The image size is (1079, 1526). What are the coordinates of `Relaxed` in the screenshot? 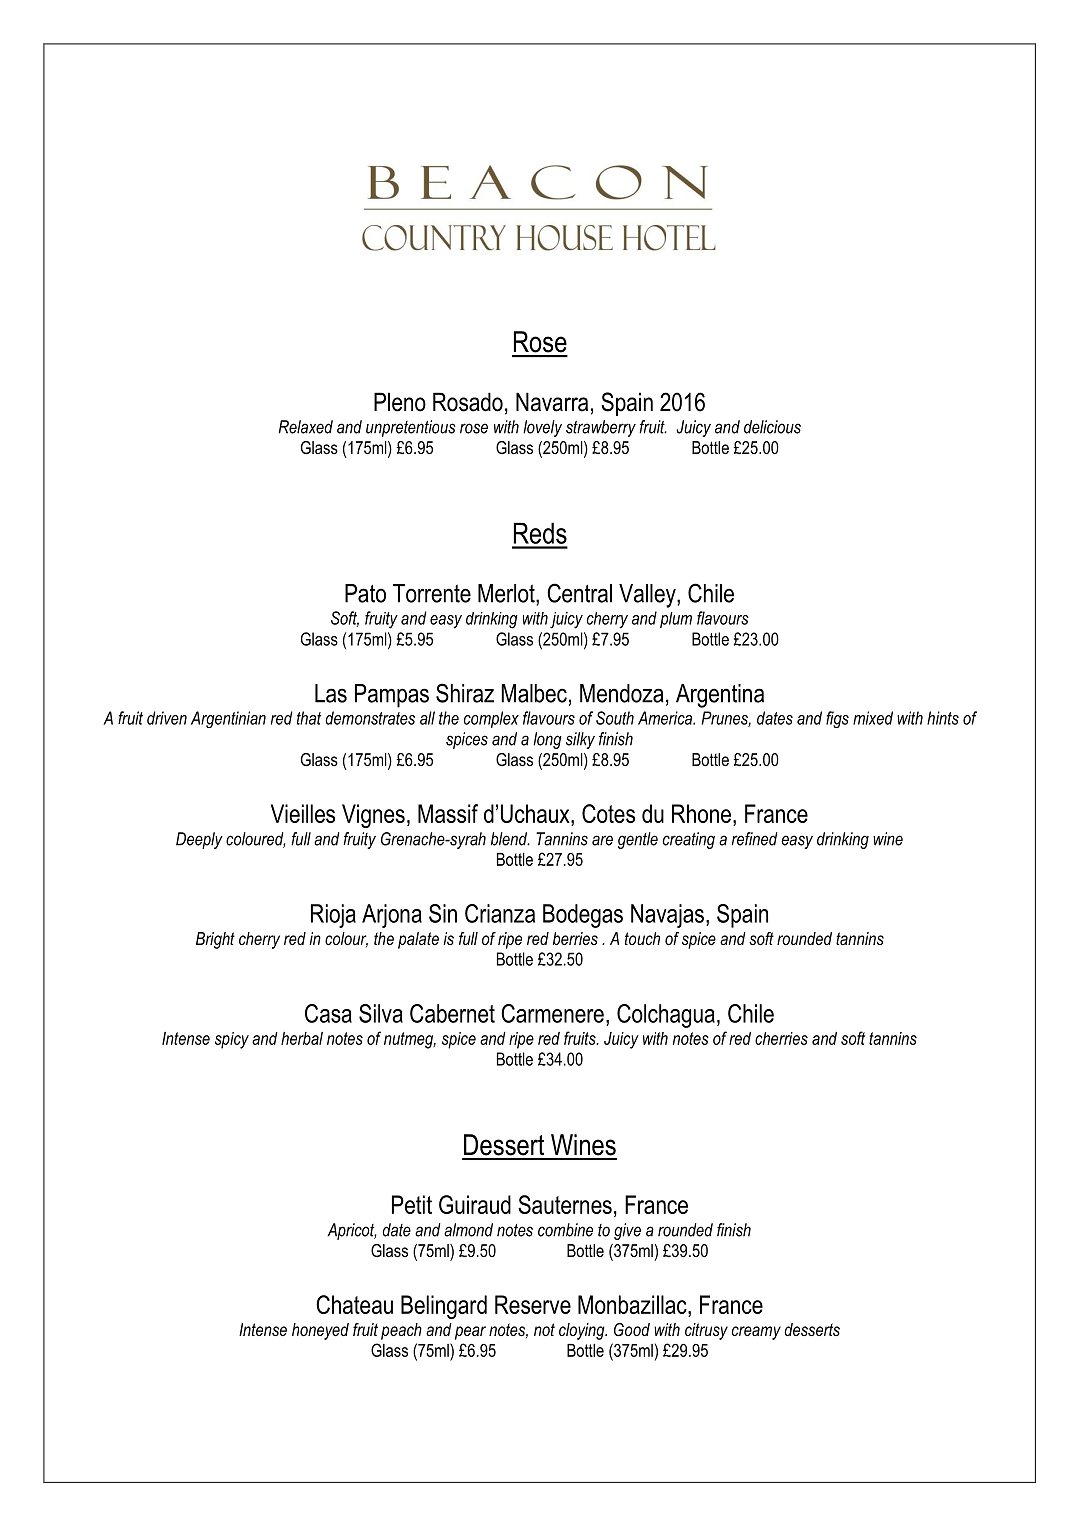 It's located at (306, 427).
